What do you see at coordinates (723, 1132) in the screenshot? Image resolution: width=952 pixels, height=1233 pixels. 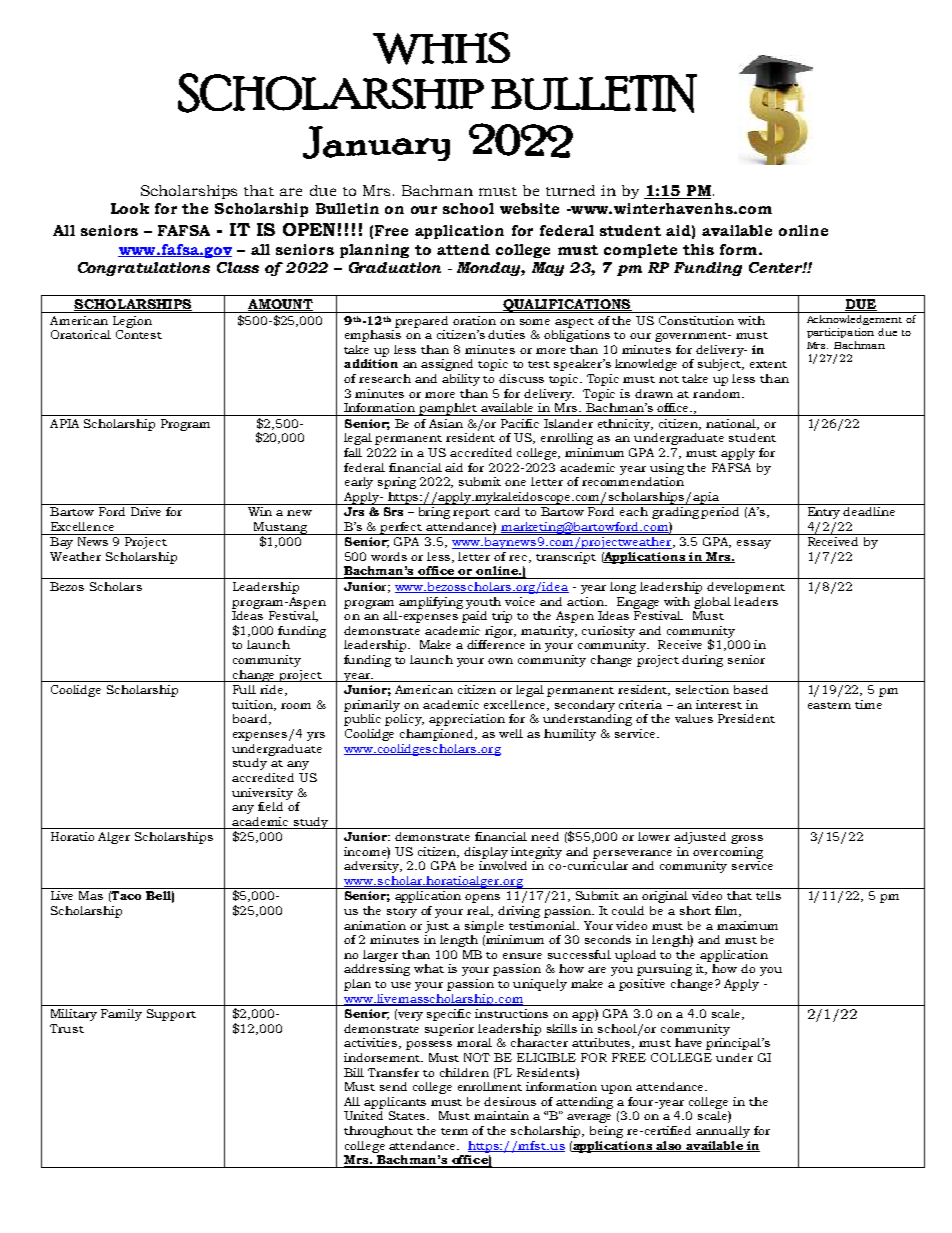 I see `annually` at bounding box center [723, 1132].
